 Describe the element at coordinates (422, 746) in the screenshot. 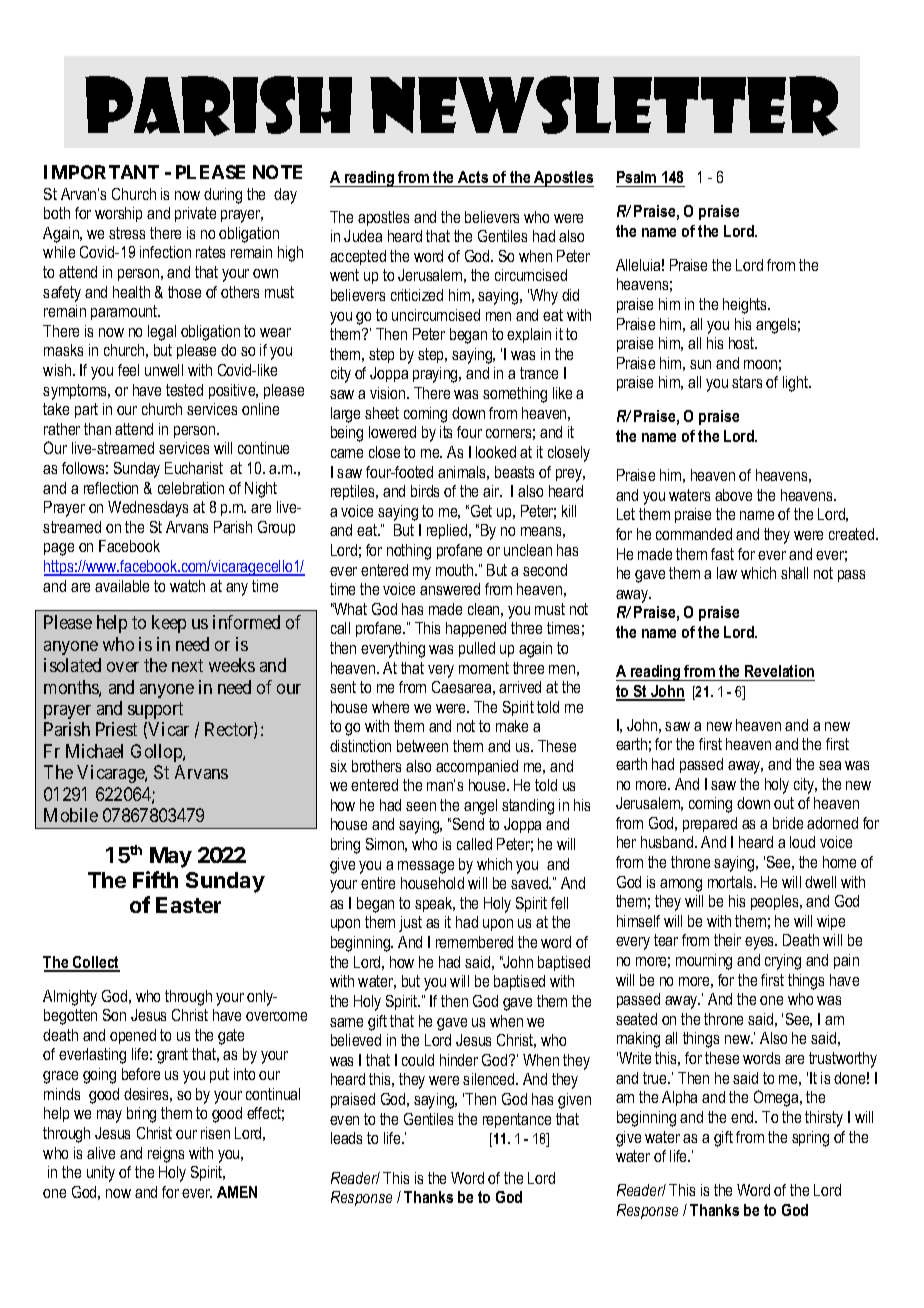

I see `between` at that location.
